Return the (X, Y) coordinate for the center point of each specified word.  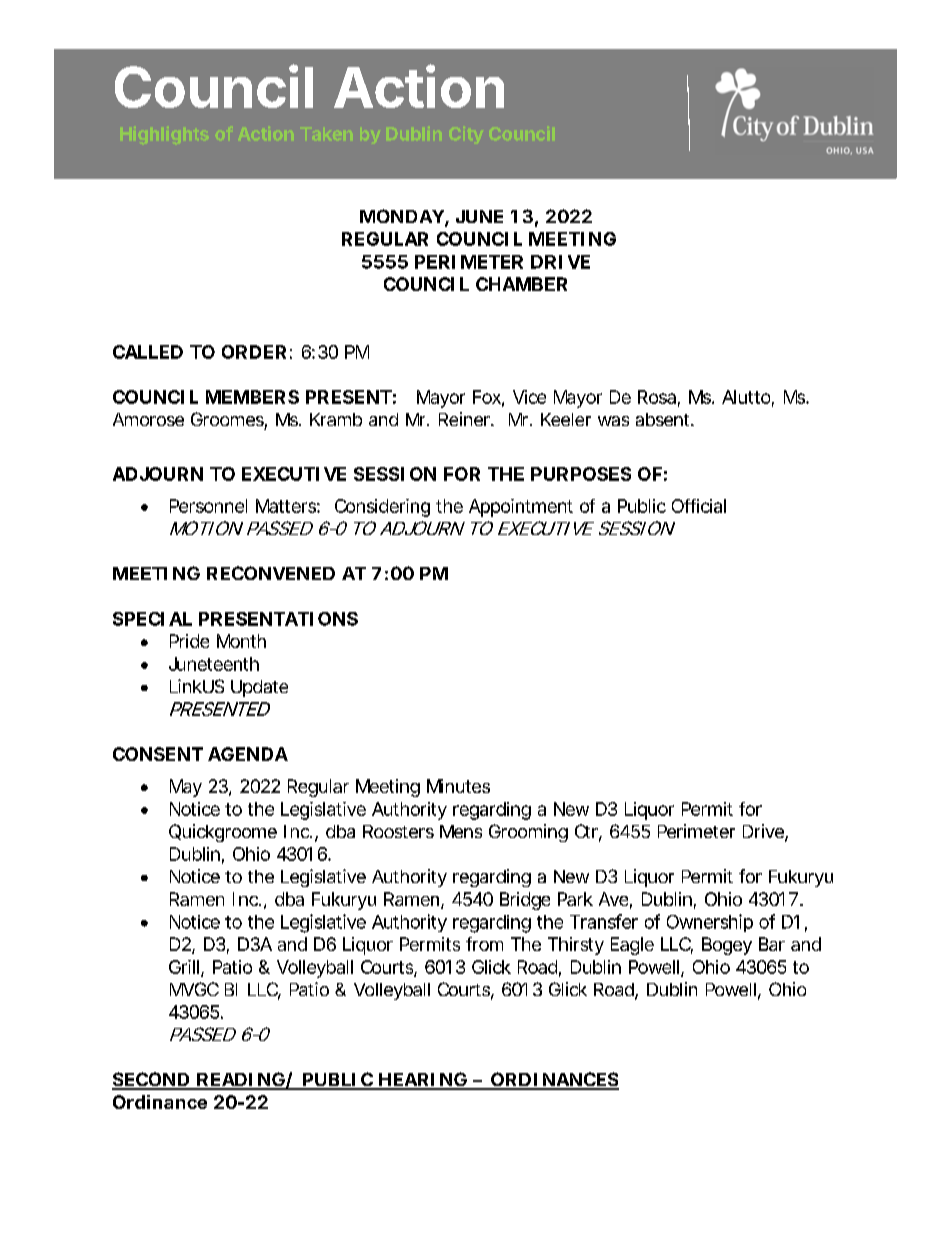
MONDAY (402, 216)
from (484, 944)
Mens (461, 831)
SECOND (151, 1080)
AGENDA (248, 754)
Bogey (727, 946)
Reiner (466, 419)
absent (664, 419)
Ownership (710, 923)
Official (699, 506)
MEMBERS (252, 397)
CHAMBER (521, 284)
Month (241, 641)
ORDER (254, 352)
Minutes (458, 786)
